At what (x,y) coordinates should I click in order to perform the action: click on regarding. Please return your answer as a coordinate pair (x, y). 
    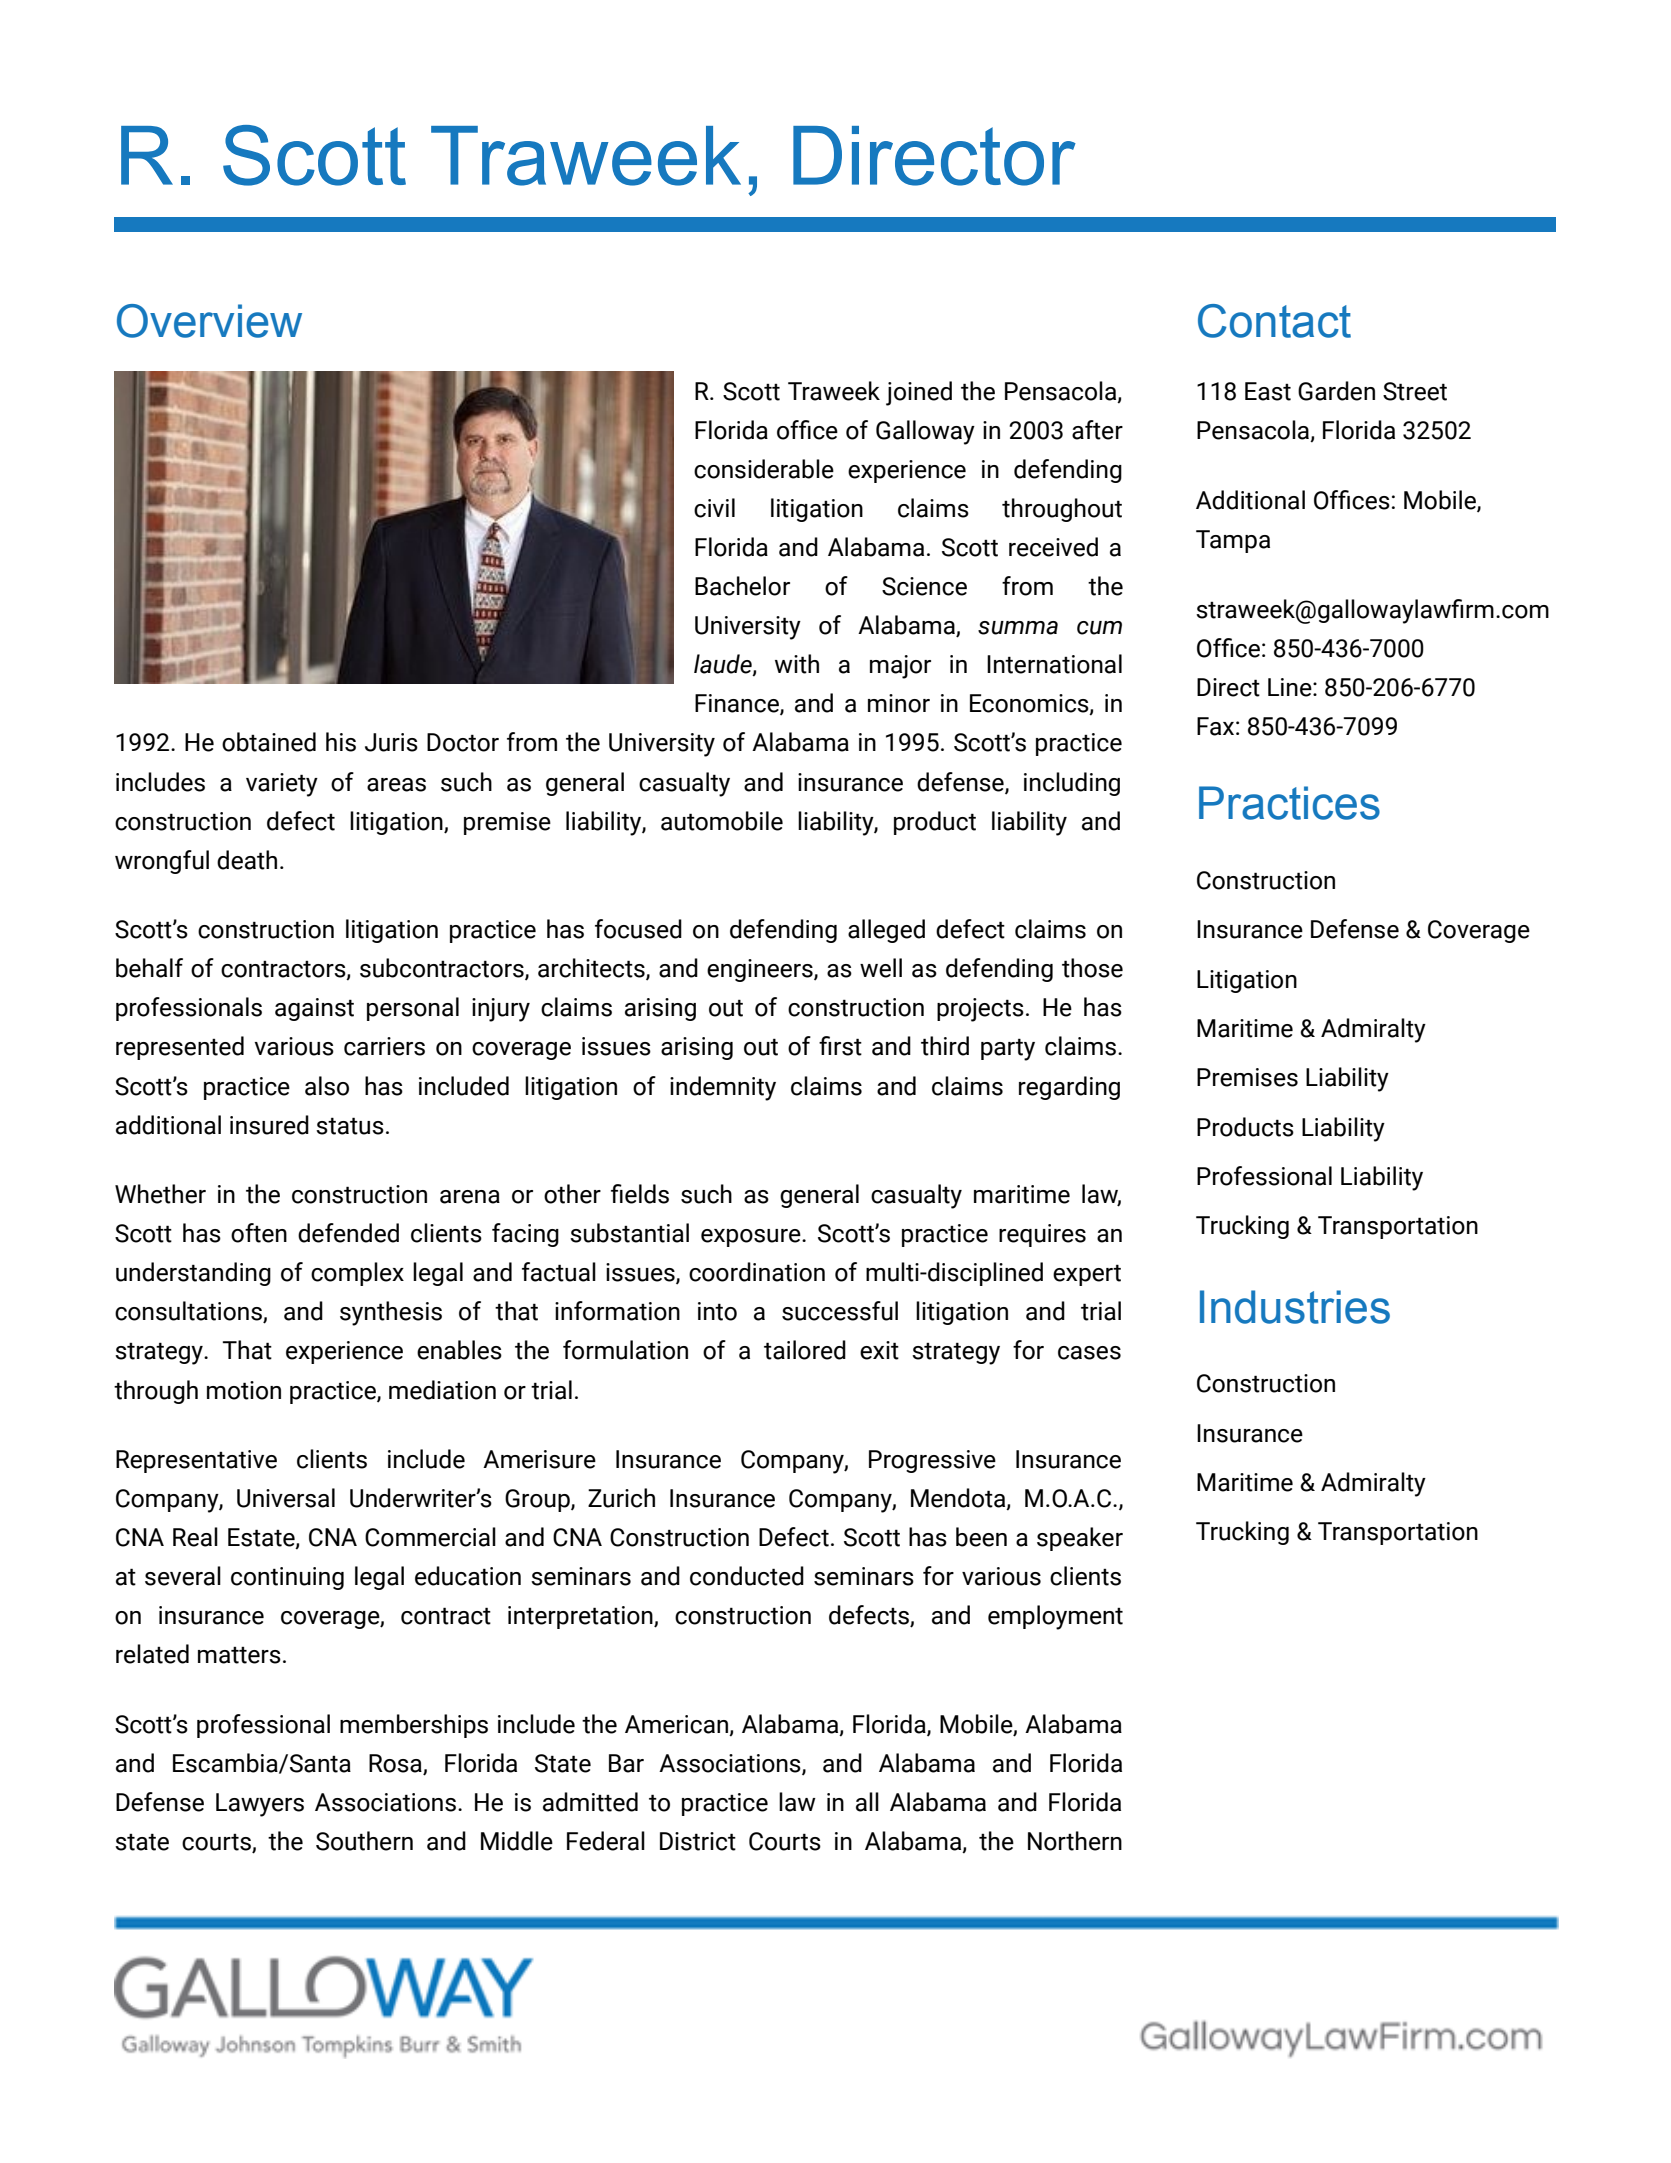
    Looking at the image, I should click on (1069, 1088).
